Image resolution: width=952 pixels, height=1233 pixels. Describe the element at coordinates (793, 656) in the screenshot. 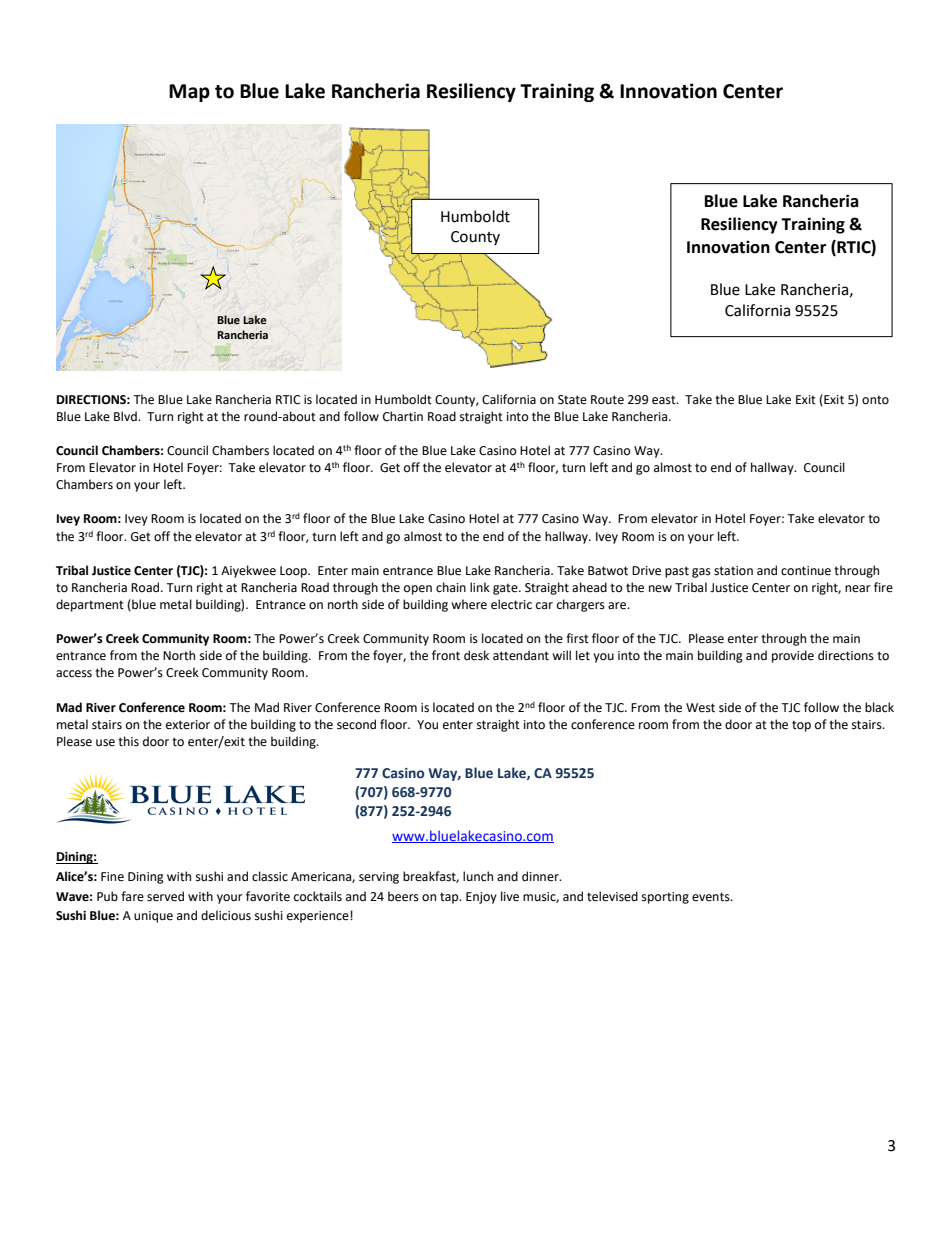

I see `provide` at that location.
